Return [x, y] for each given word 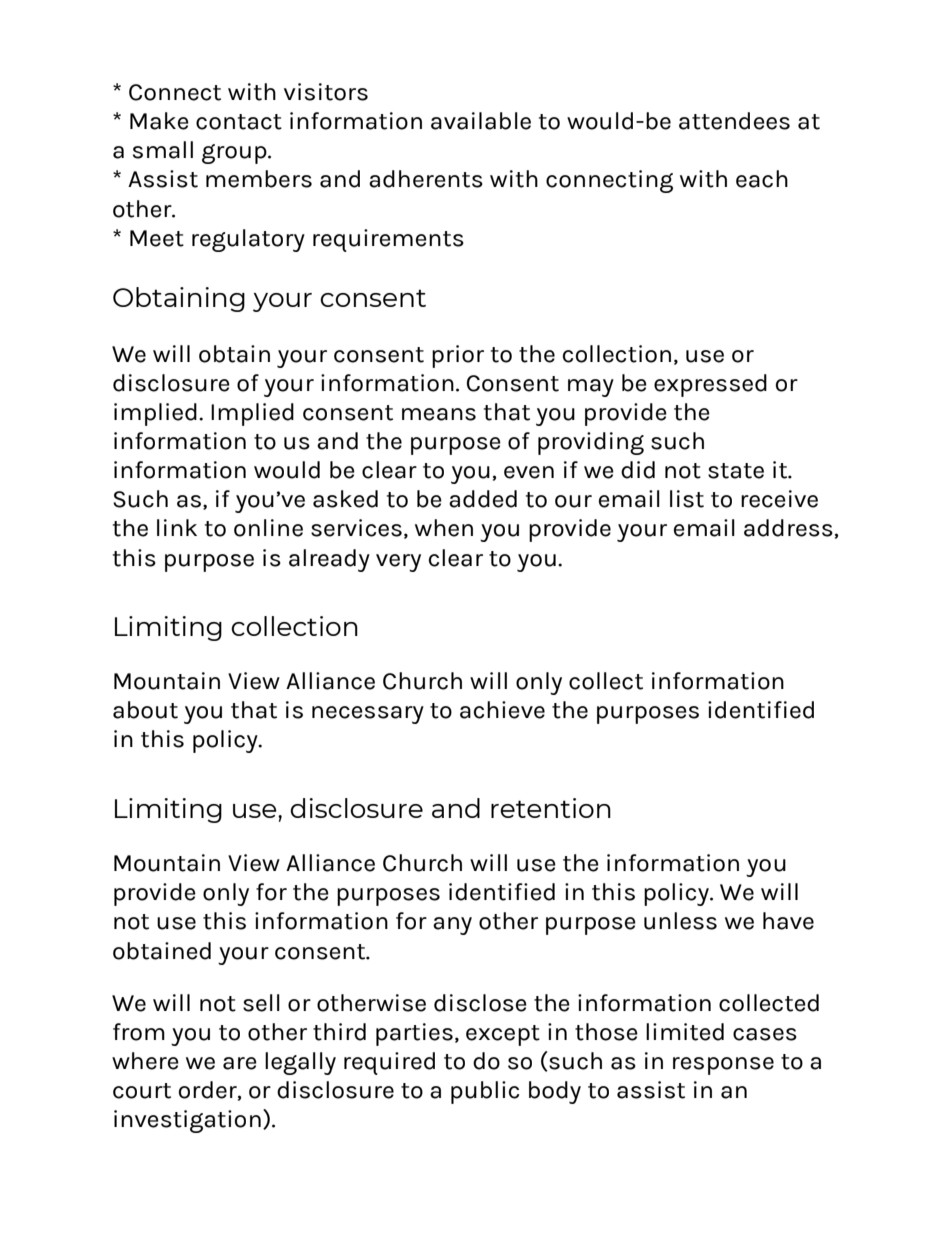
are [240, 1063]
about [145, 710]
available [481, 121]
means [439, 414]
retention [551, 808]
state [736, 471]
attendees [734, 121]
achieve [502, 710]
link [177, 527]
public [485, 1092]
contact [239, 122]
